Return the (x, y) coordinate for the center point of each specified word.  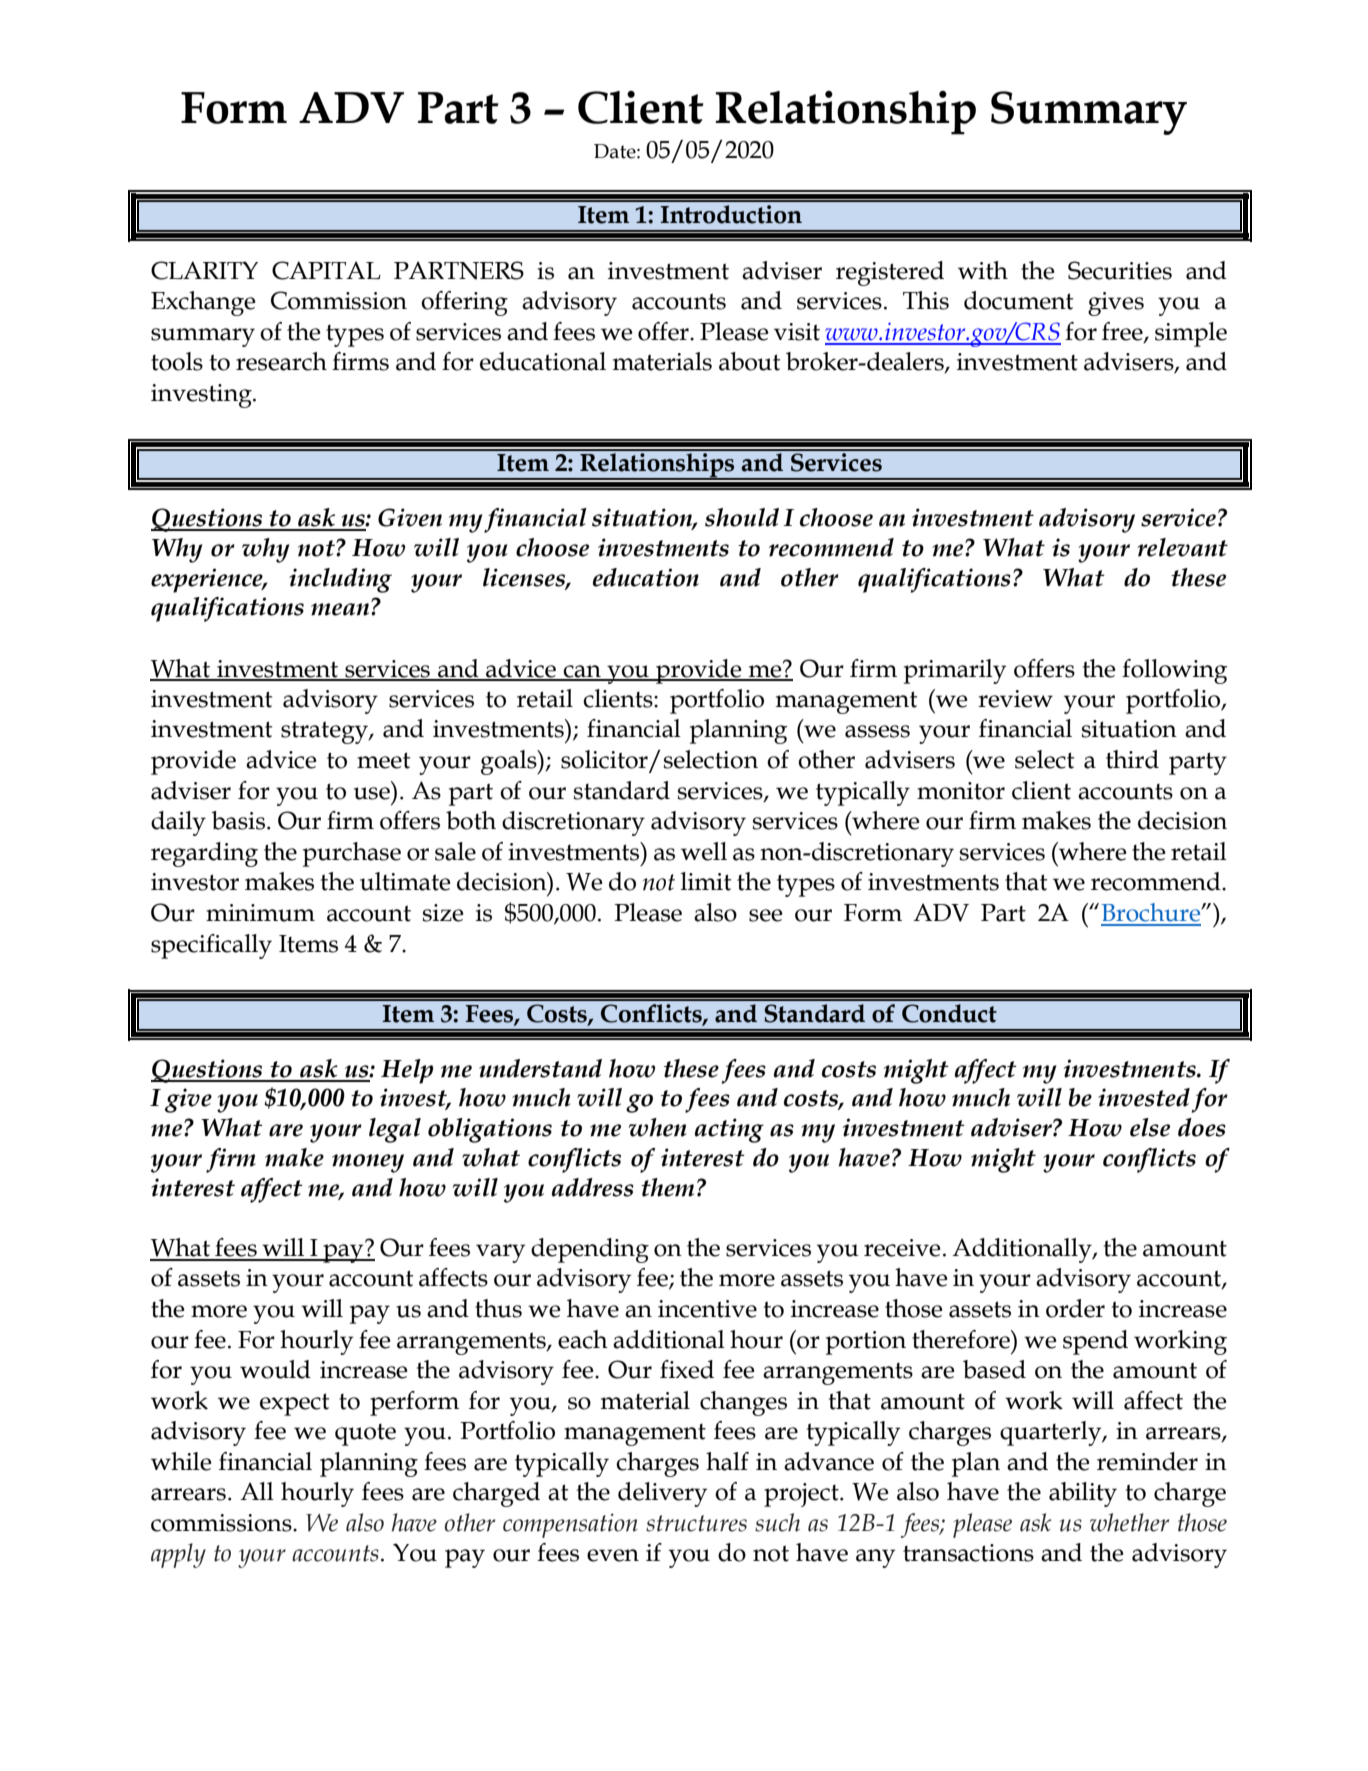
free (1123, 332)
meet (383, 760)
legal (395, 1130)
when (657, 1127)
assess (877, 731)
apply (178, 1555)
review (1015, 699)
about (749, 361)
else (1150, 1127)
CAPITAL (326, 270)
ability (1083, 1494)
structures (696, 1523)
